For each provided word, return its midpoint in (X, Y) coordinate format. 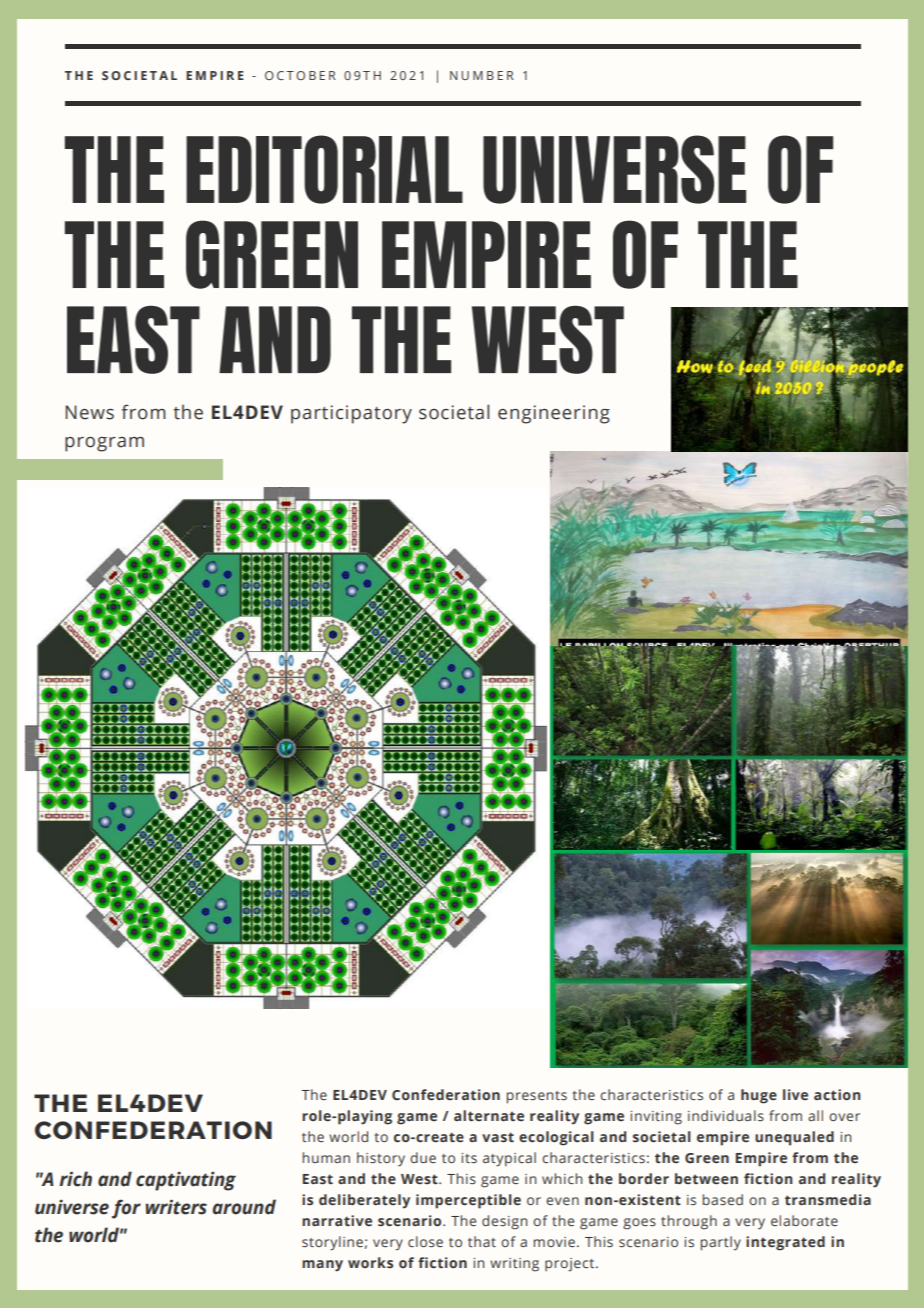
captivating (186, 1181)
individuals (726, 1115)
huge (759, 1096)
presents (537, 1097)
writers (176, 1207)
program (104, 444)
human (326, 1157)
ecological (556, 1138)
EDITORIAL (324, 169)
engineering (554, 414)
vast (498, 1137)
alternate (489, 1115)
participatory (351, 414)
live (795, 1094)
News (89, 412)
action (837, 1094)
